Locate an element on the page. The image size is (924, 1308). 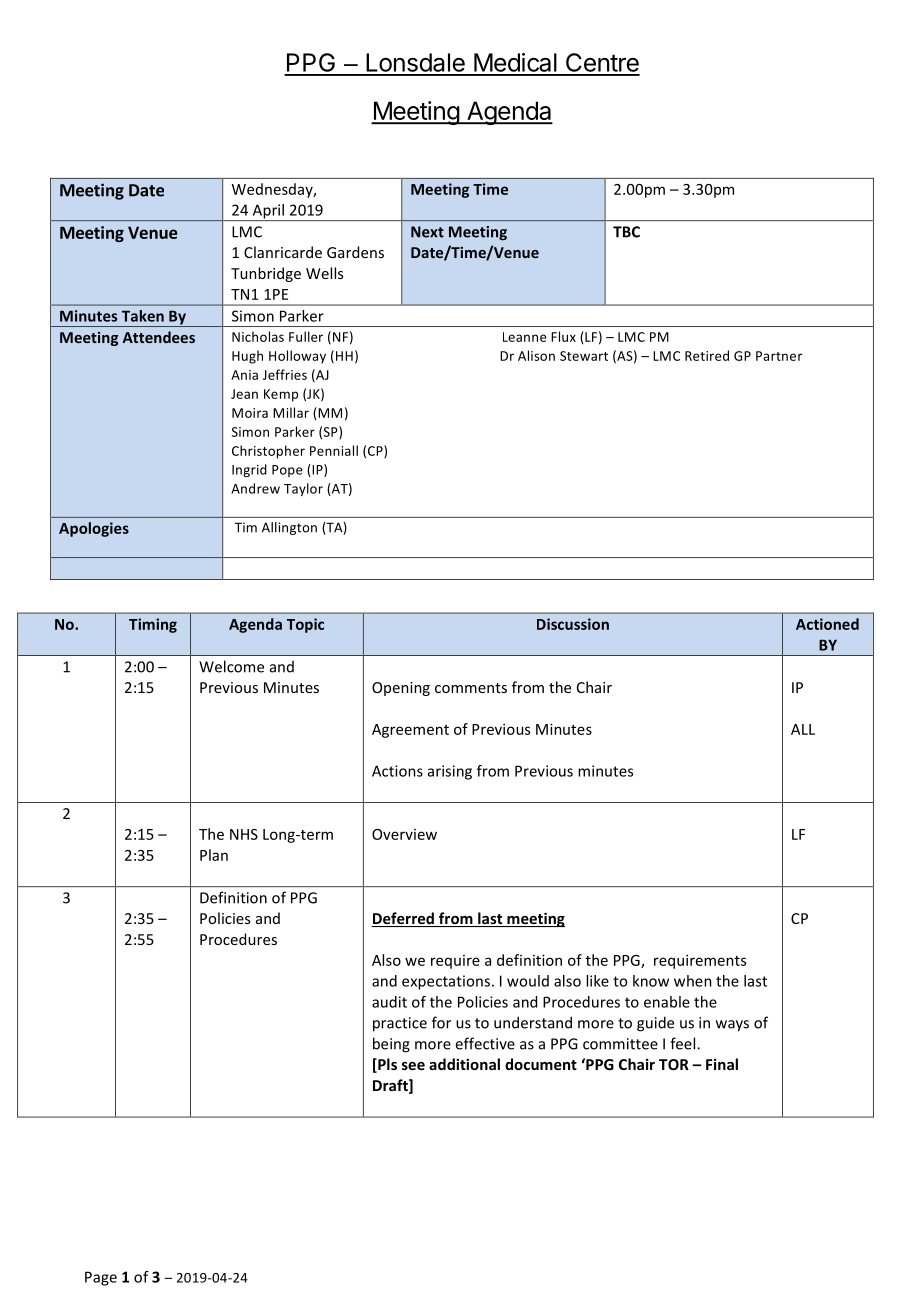
Next is located at coordinates (427, 232).
